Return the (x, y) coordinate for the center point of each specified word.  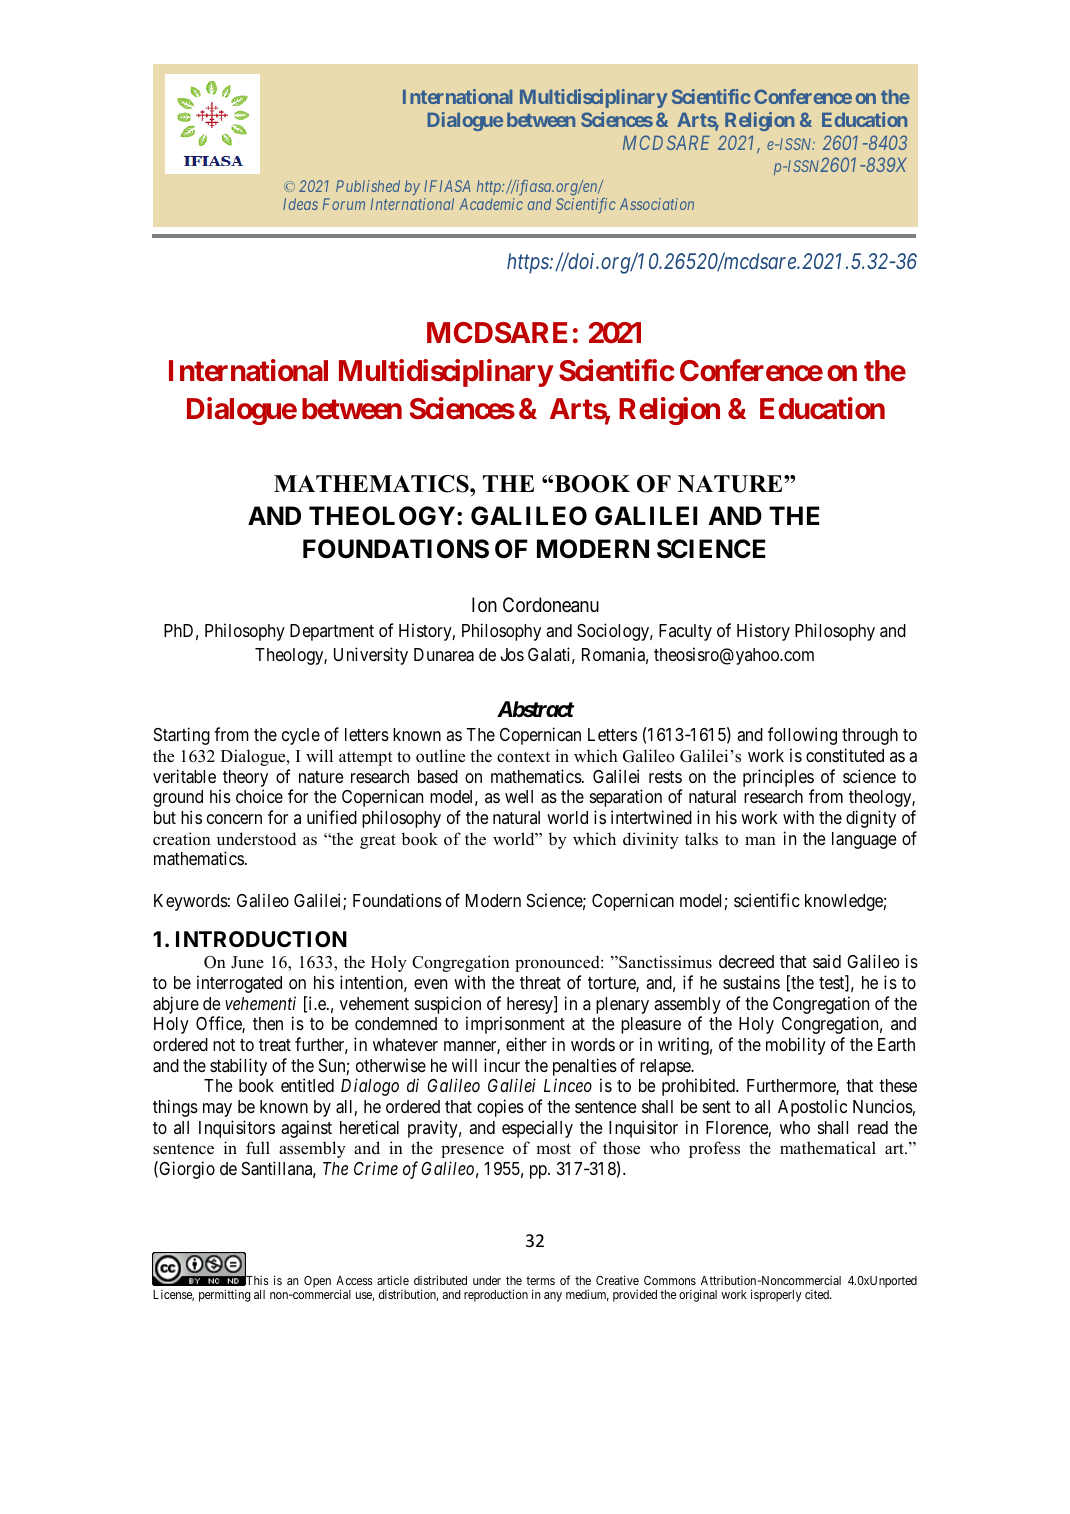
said (827, 961)
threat (540, 983)
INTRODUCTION (261, 939)
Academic (491, 204)
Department (332, 632)
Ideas (300, 204)
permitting (225, 1295)
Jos (512, 654)
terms (540, 1280)
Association (657, 204)
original (698, 1295)
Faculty (685, 632)
